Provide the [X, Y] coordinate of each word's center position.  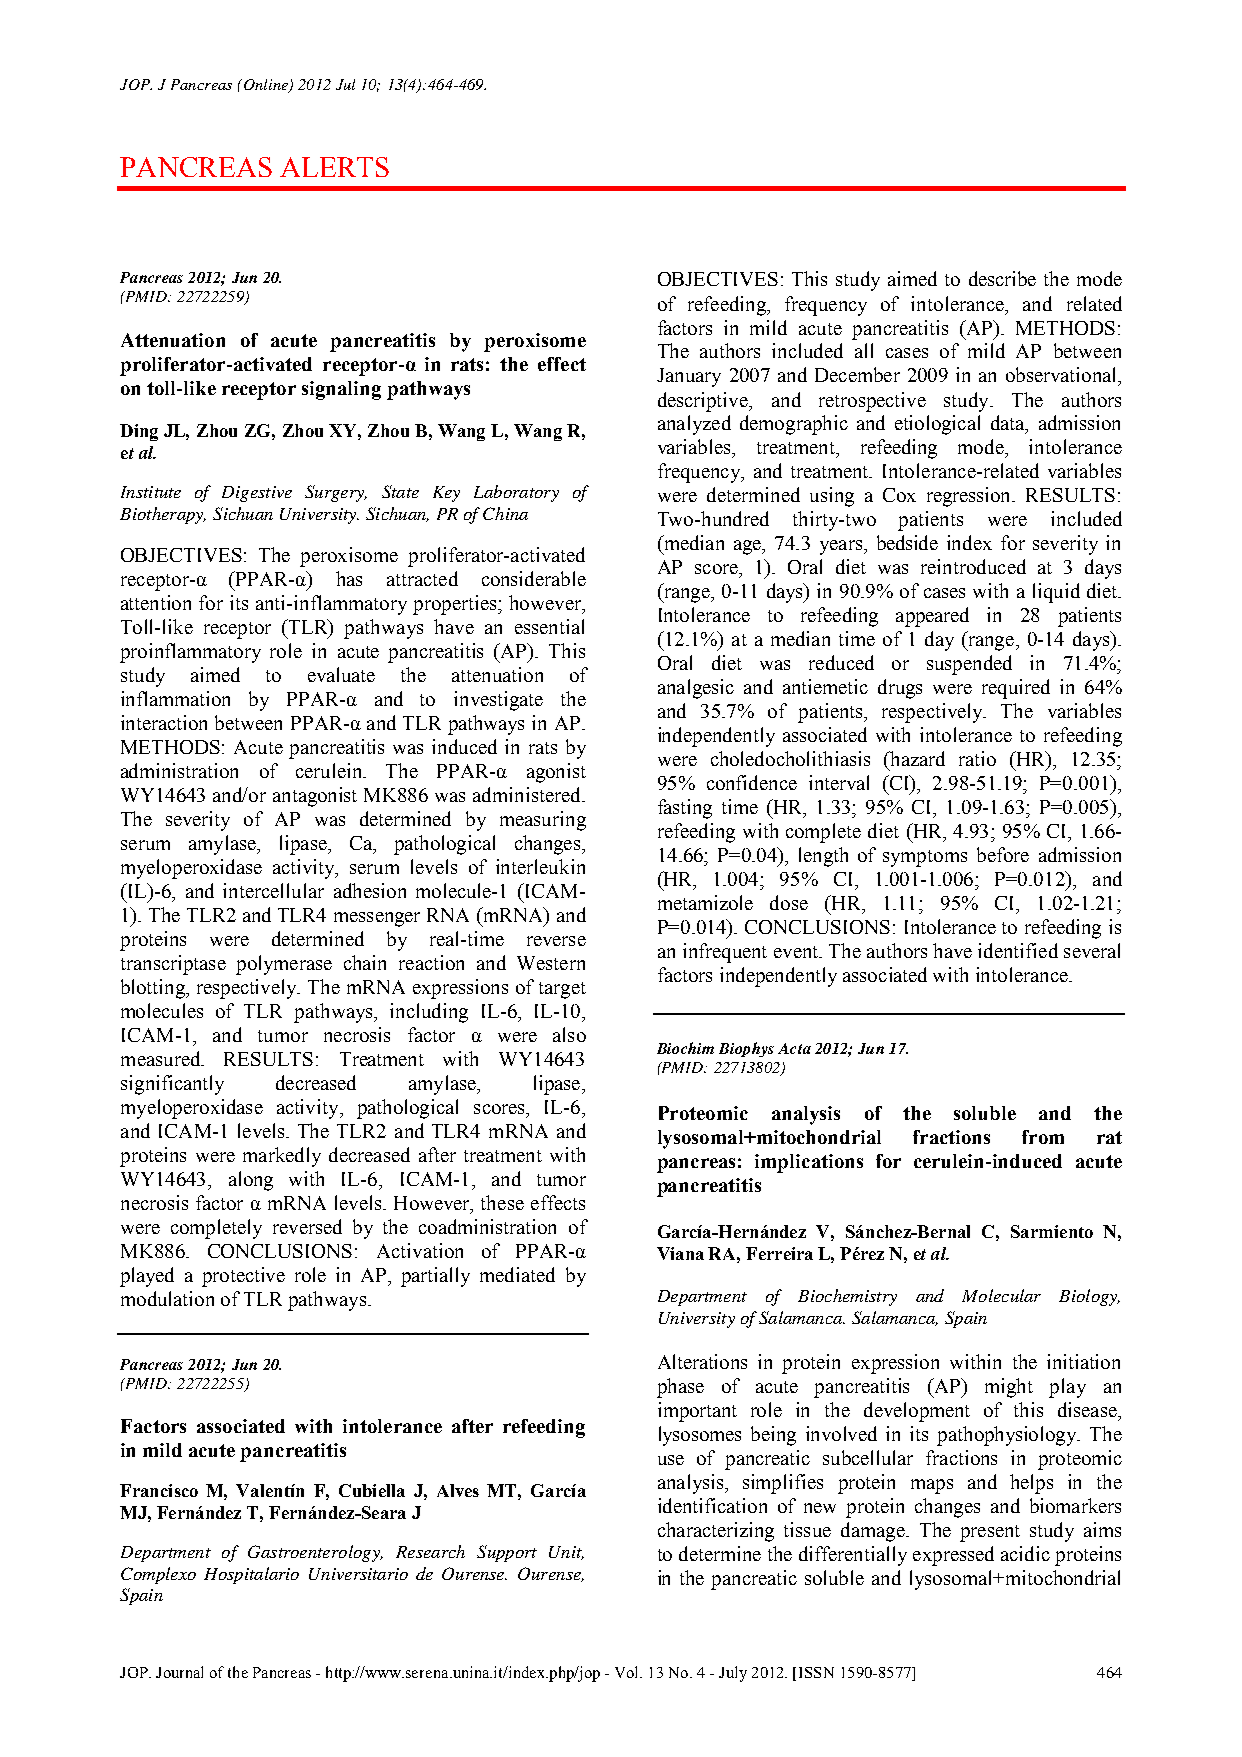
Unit [566, 1553]
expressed [953, 1556]
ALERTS [334, 167]
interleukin [540, 866]
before [1003, 854]
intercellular [273, 890]
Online [265, 86]
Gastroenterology [315, 1553]
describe [1002, 278]
